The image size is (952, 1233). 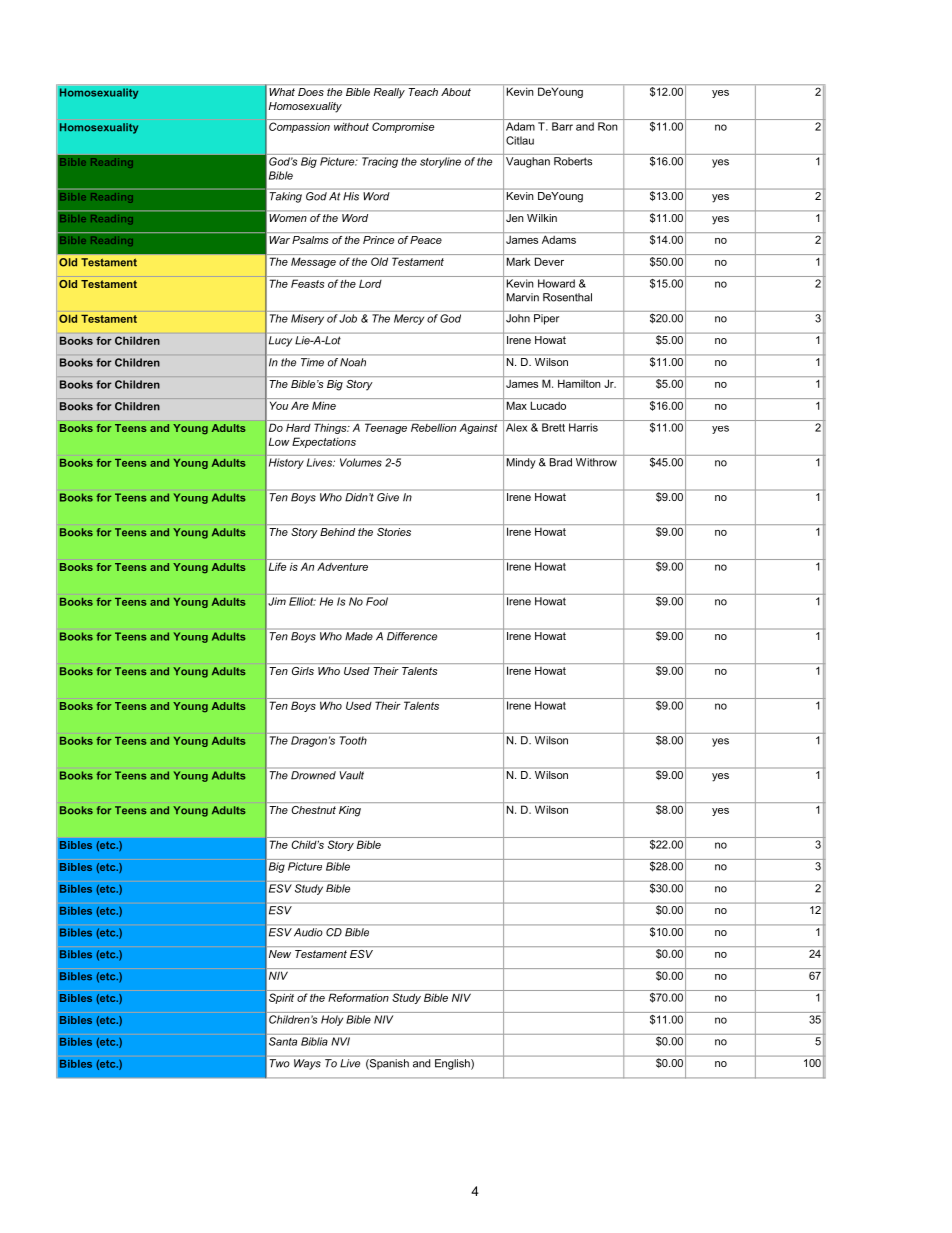 I want to click on Barr, so click(x=562, y=126).
